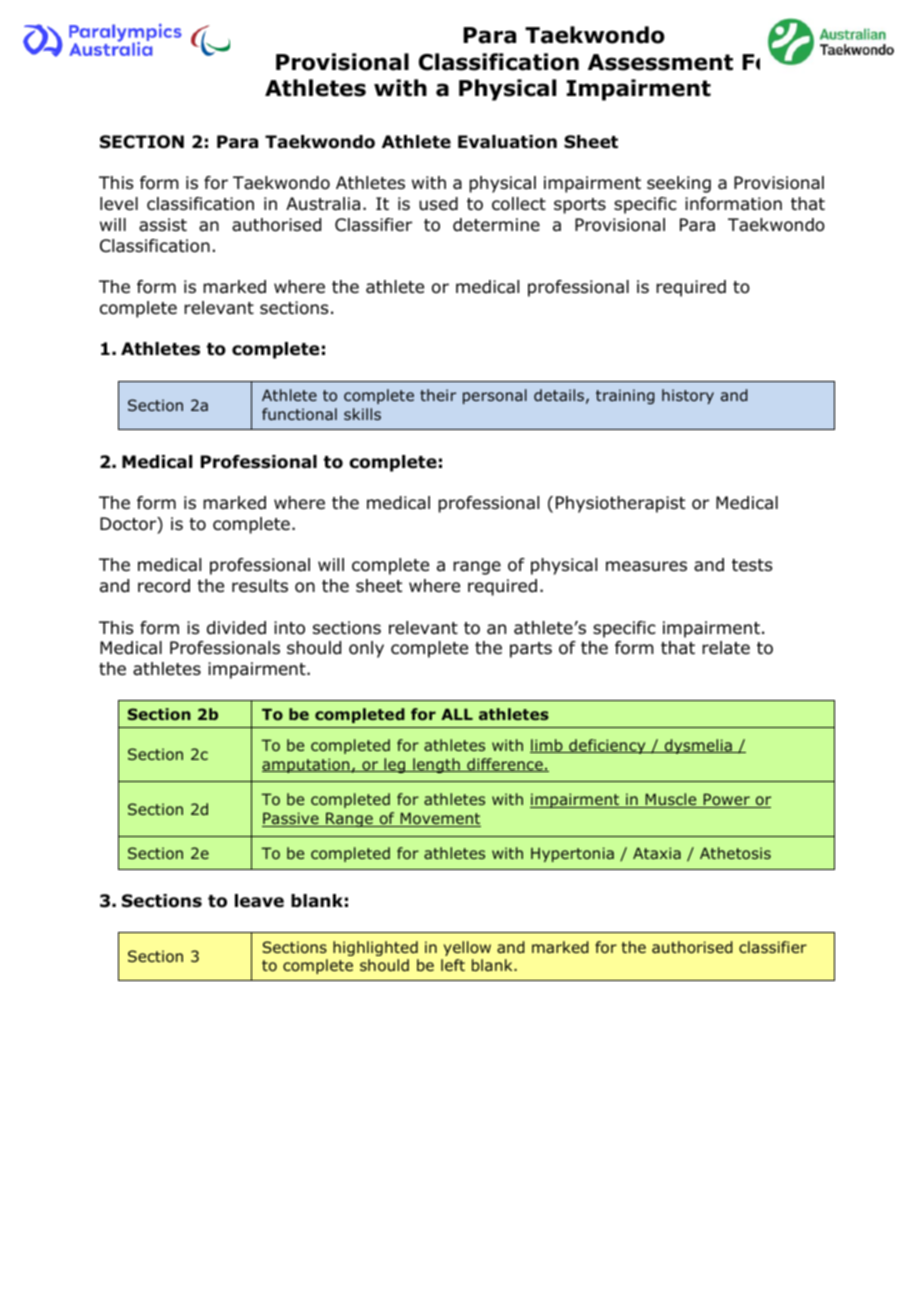 Image resolution: width=924 pixels, height=1308 pixels. I want to click on skills, so click(362, 414).
